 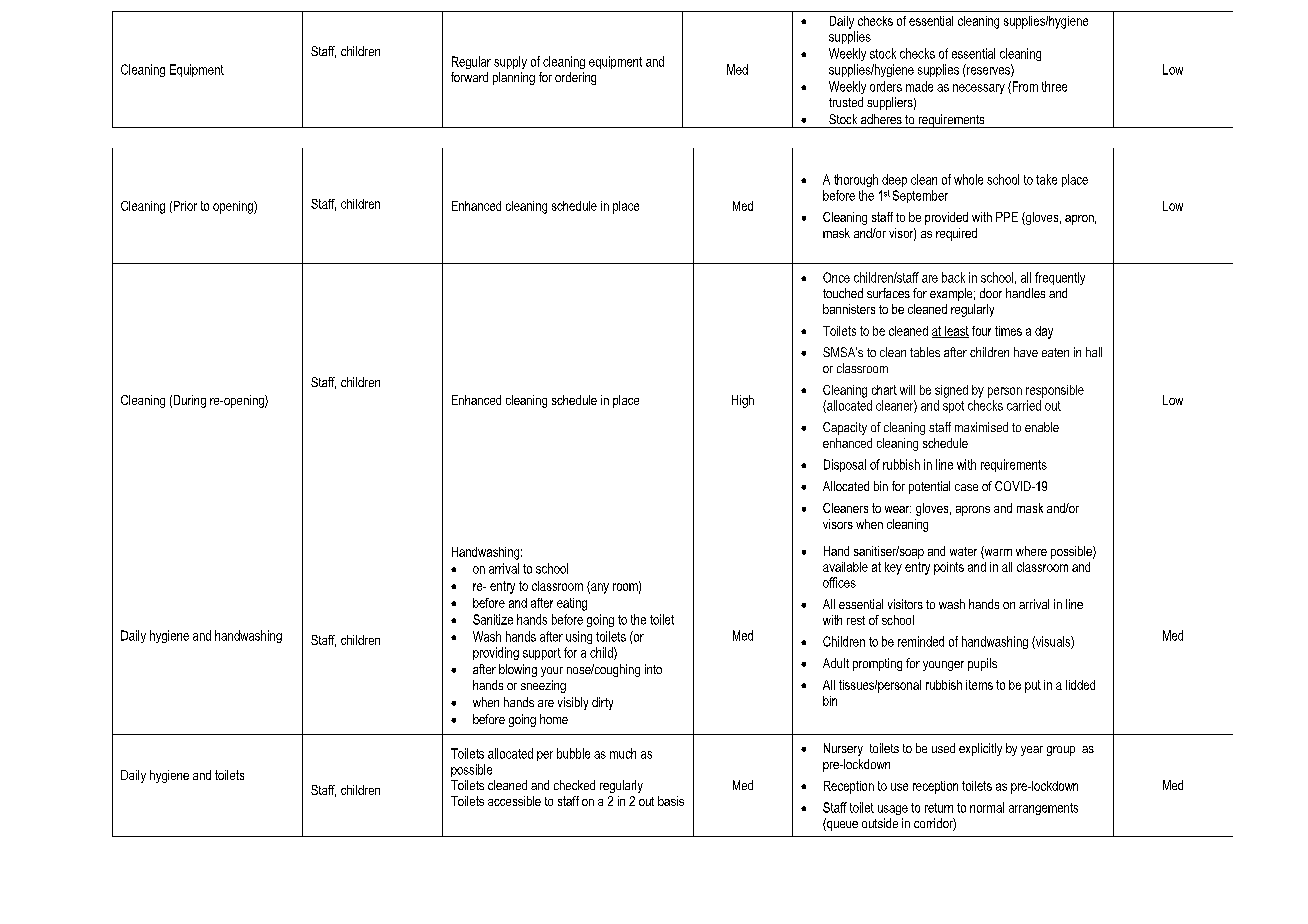 I want to click on Once, so click(x=836, y=277).
